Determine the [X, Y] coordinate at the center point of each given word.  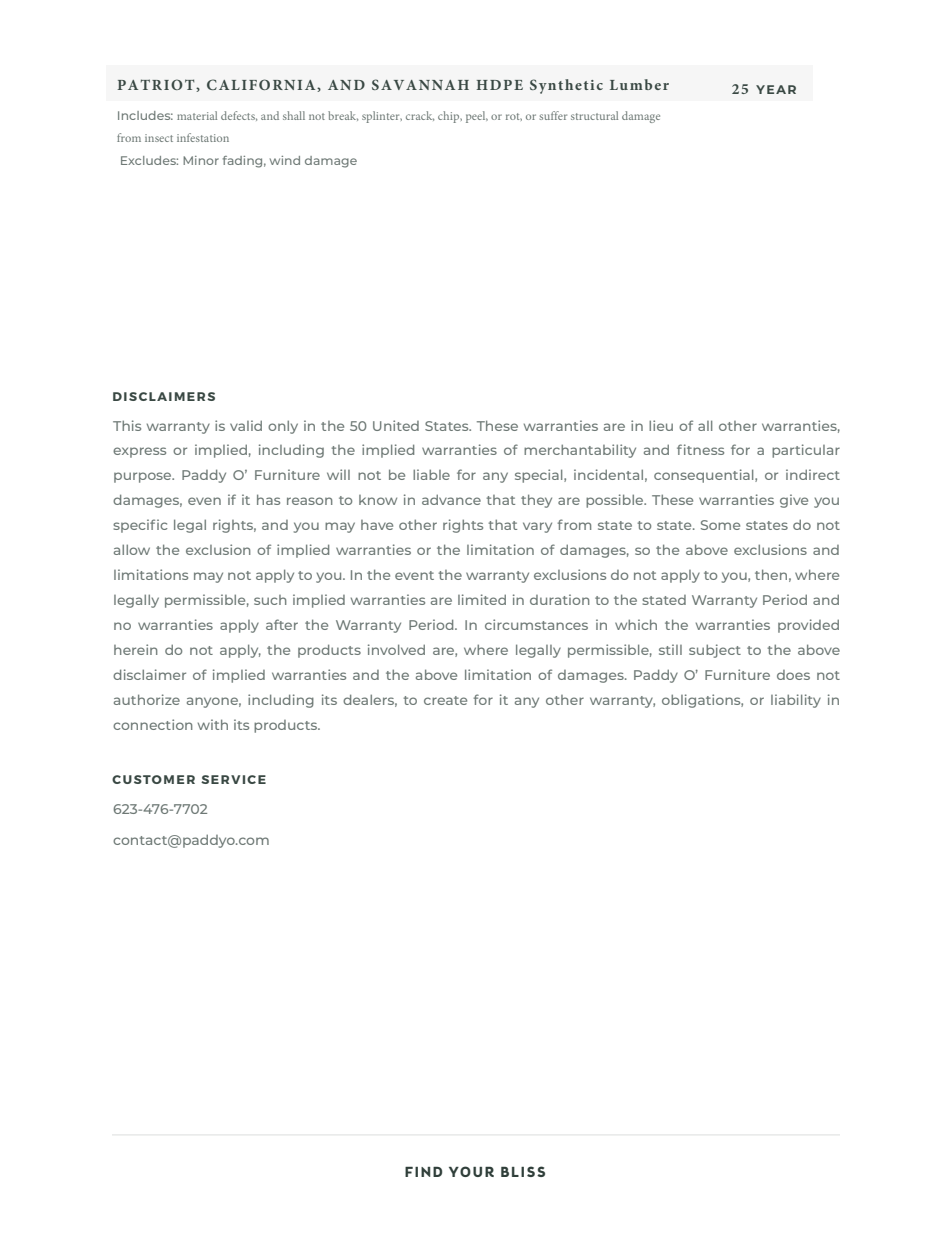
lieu [661, 425]
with [213, 724]
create [445, 700]
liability [796, 701]
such [270, 600]
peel [477, 117]
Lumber [639, 84]
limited [482, 599]
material [197, 115]
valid [246, 425]
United [396, 425]
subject [715, 651]
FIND [423, 1172]
